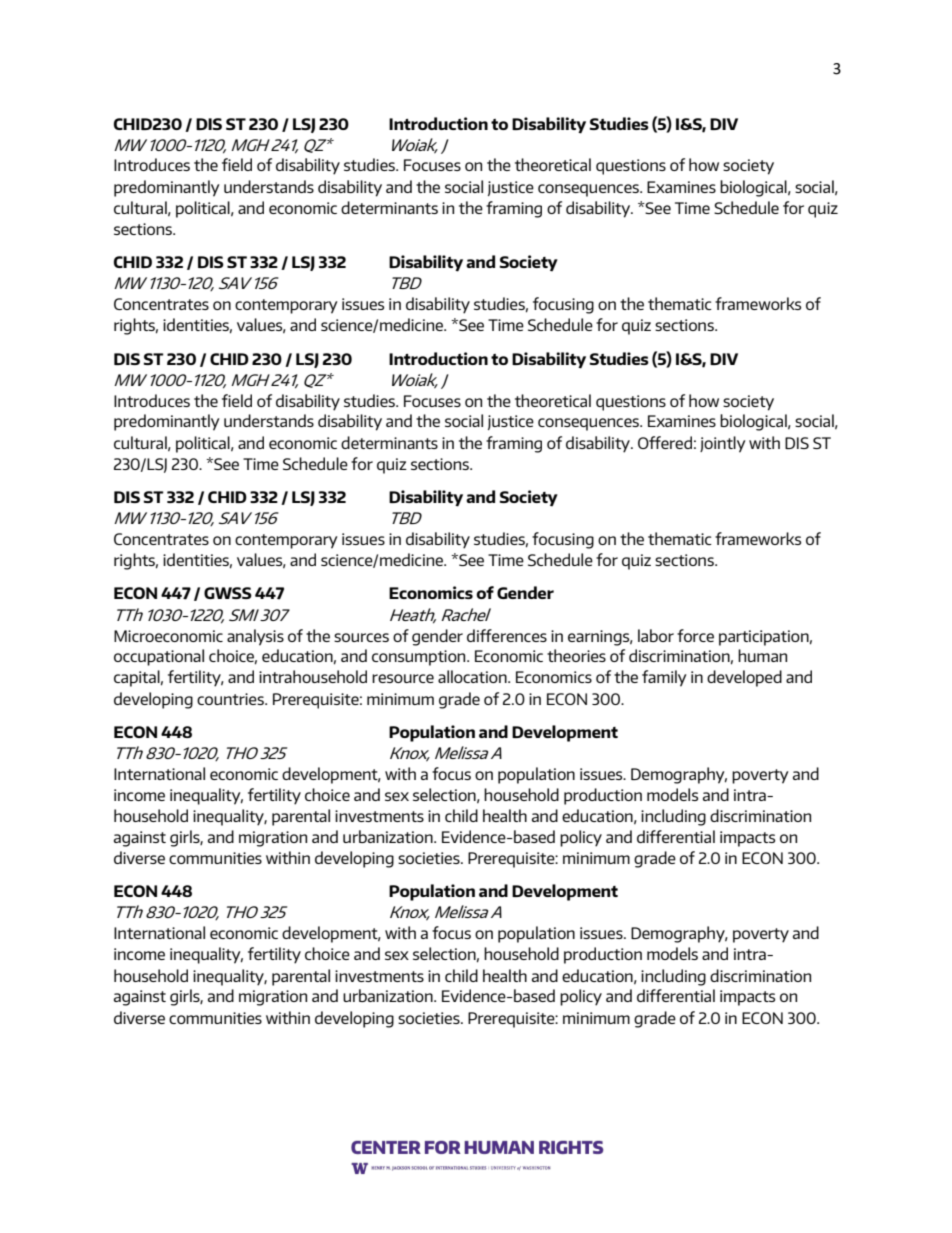 The width and height of the screenshot is (952, 1233). What do you see at coordinates (507, 635) in the screenshot?
I see `differences` at bounding box center [507, 635].
